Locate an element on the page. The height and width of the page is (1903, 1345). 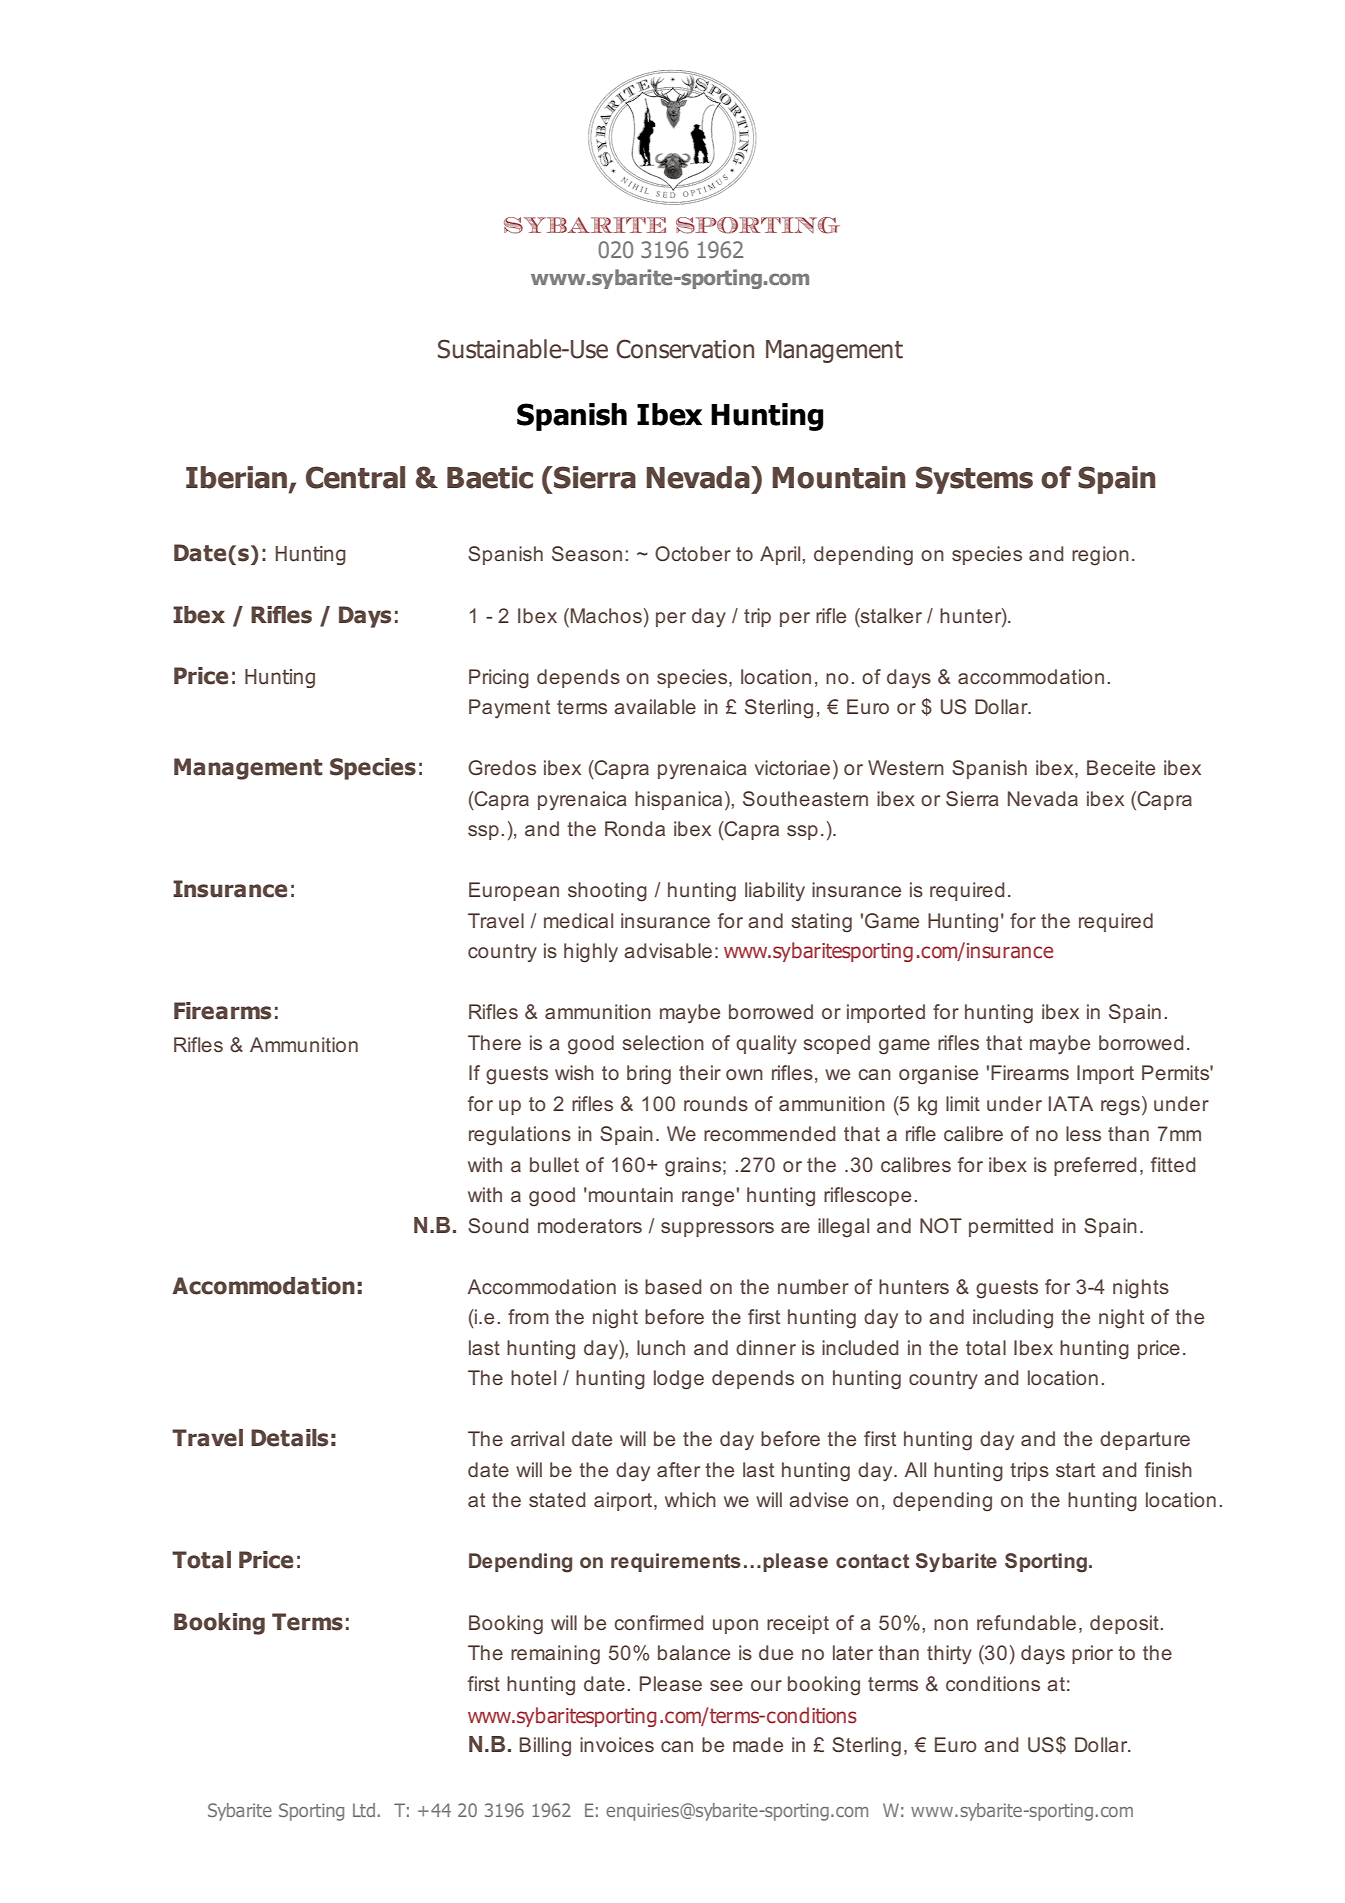
IATA is located at coordinates (1071, 1103).
